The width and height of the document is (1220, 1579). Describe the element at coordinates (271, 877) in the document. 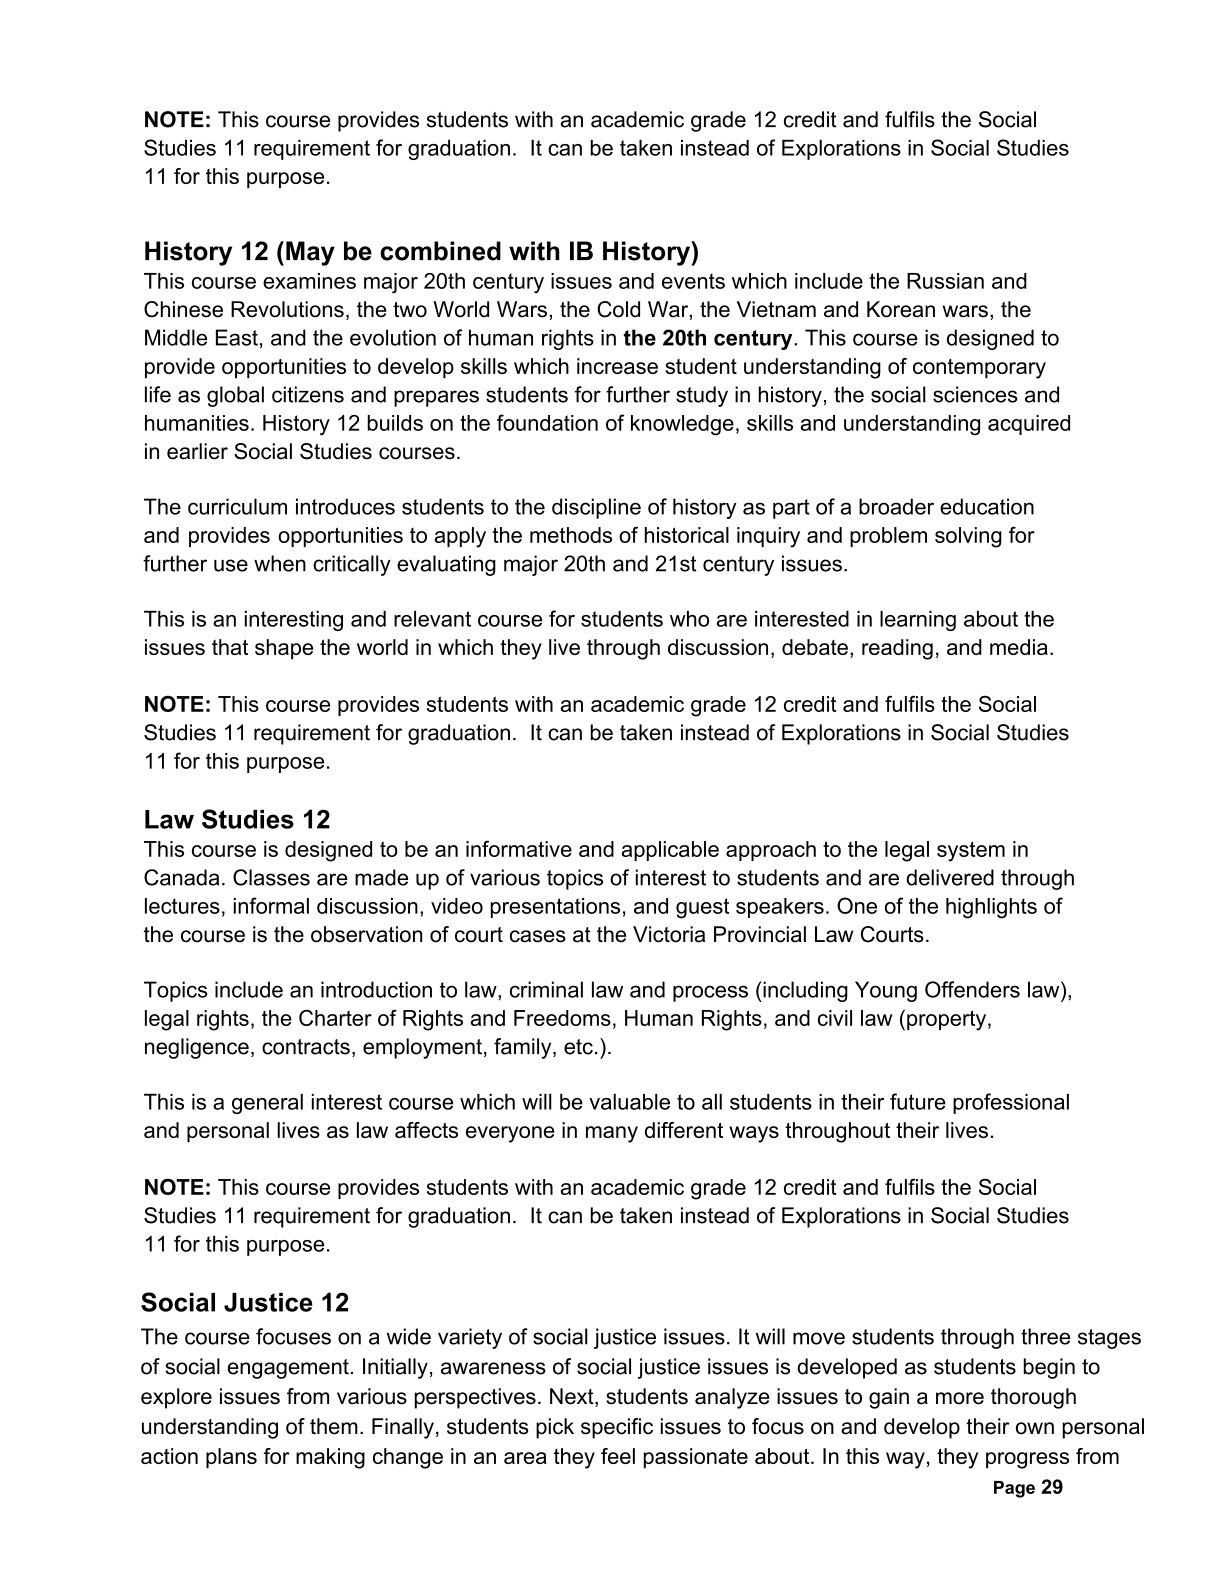

I see `Classes` at that location.
